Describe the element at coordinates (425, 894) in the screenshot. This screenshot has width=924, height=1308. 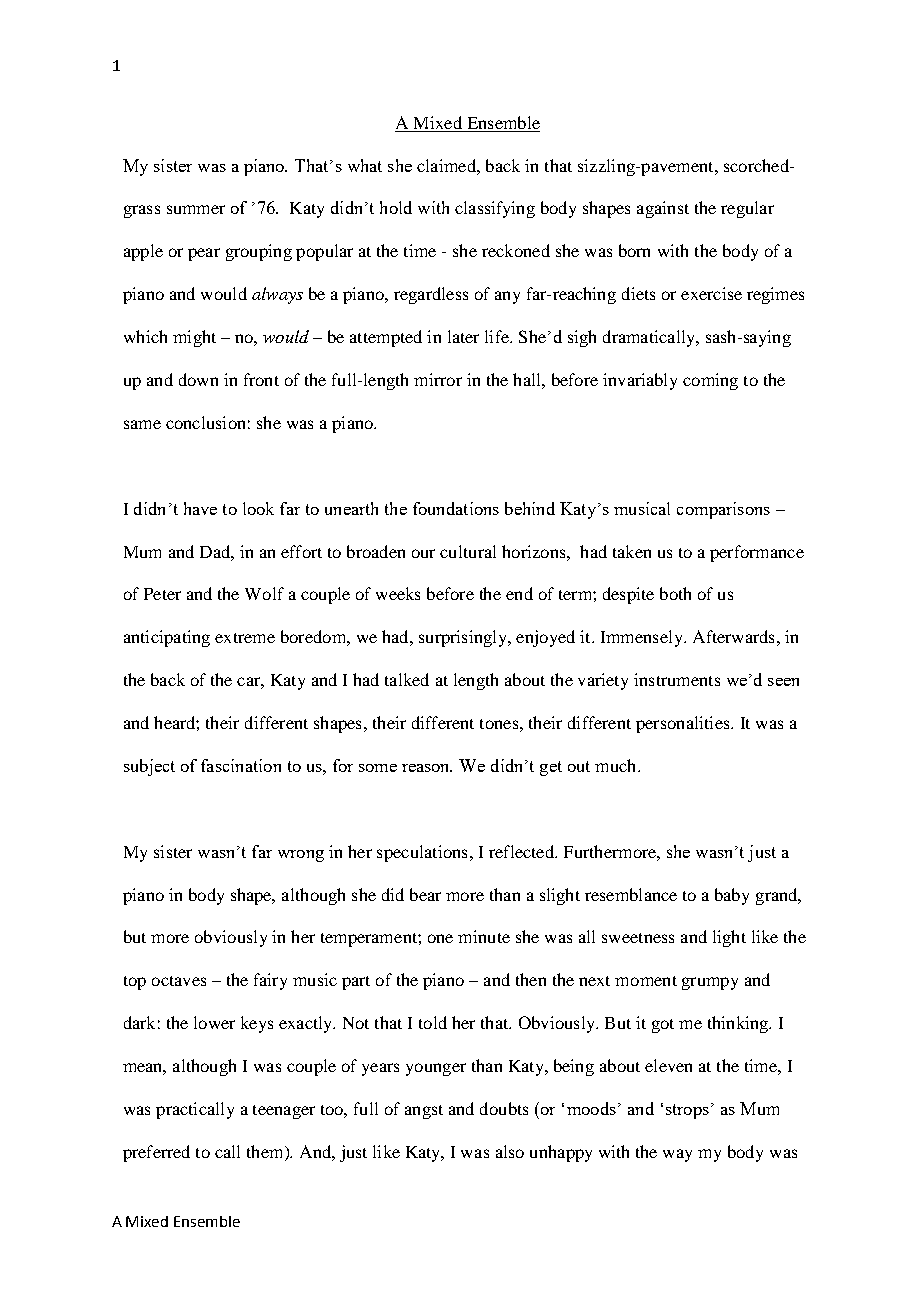
I see `bear` at that location.
